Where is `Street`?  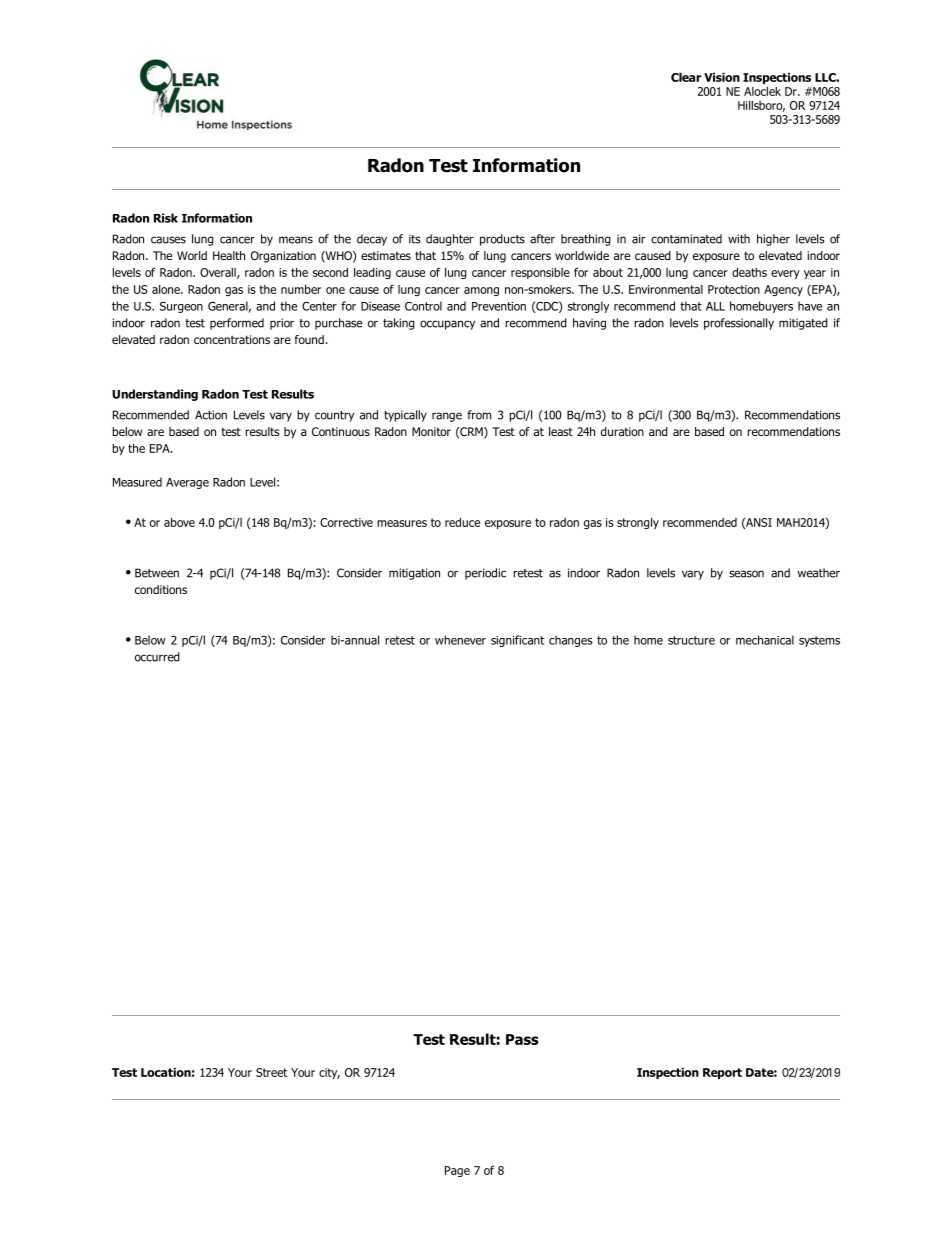 Street is located at coordinates (271, 1072).
